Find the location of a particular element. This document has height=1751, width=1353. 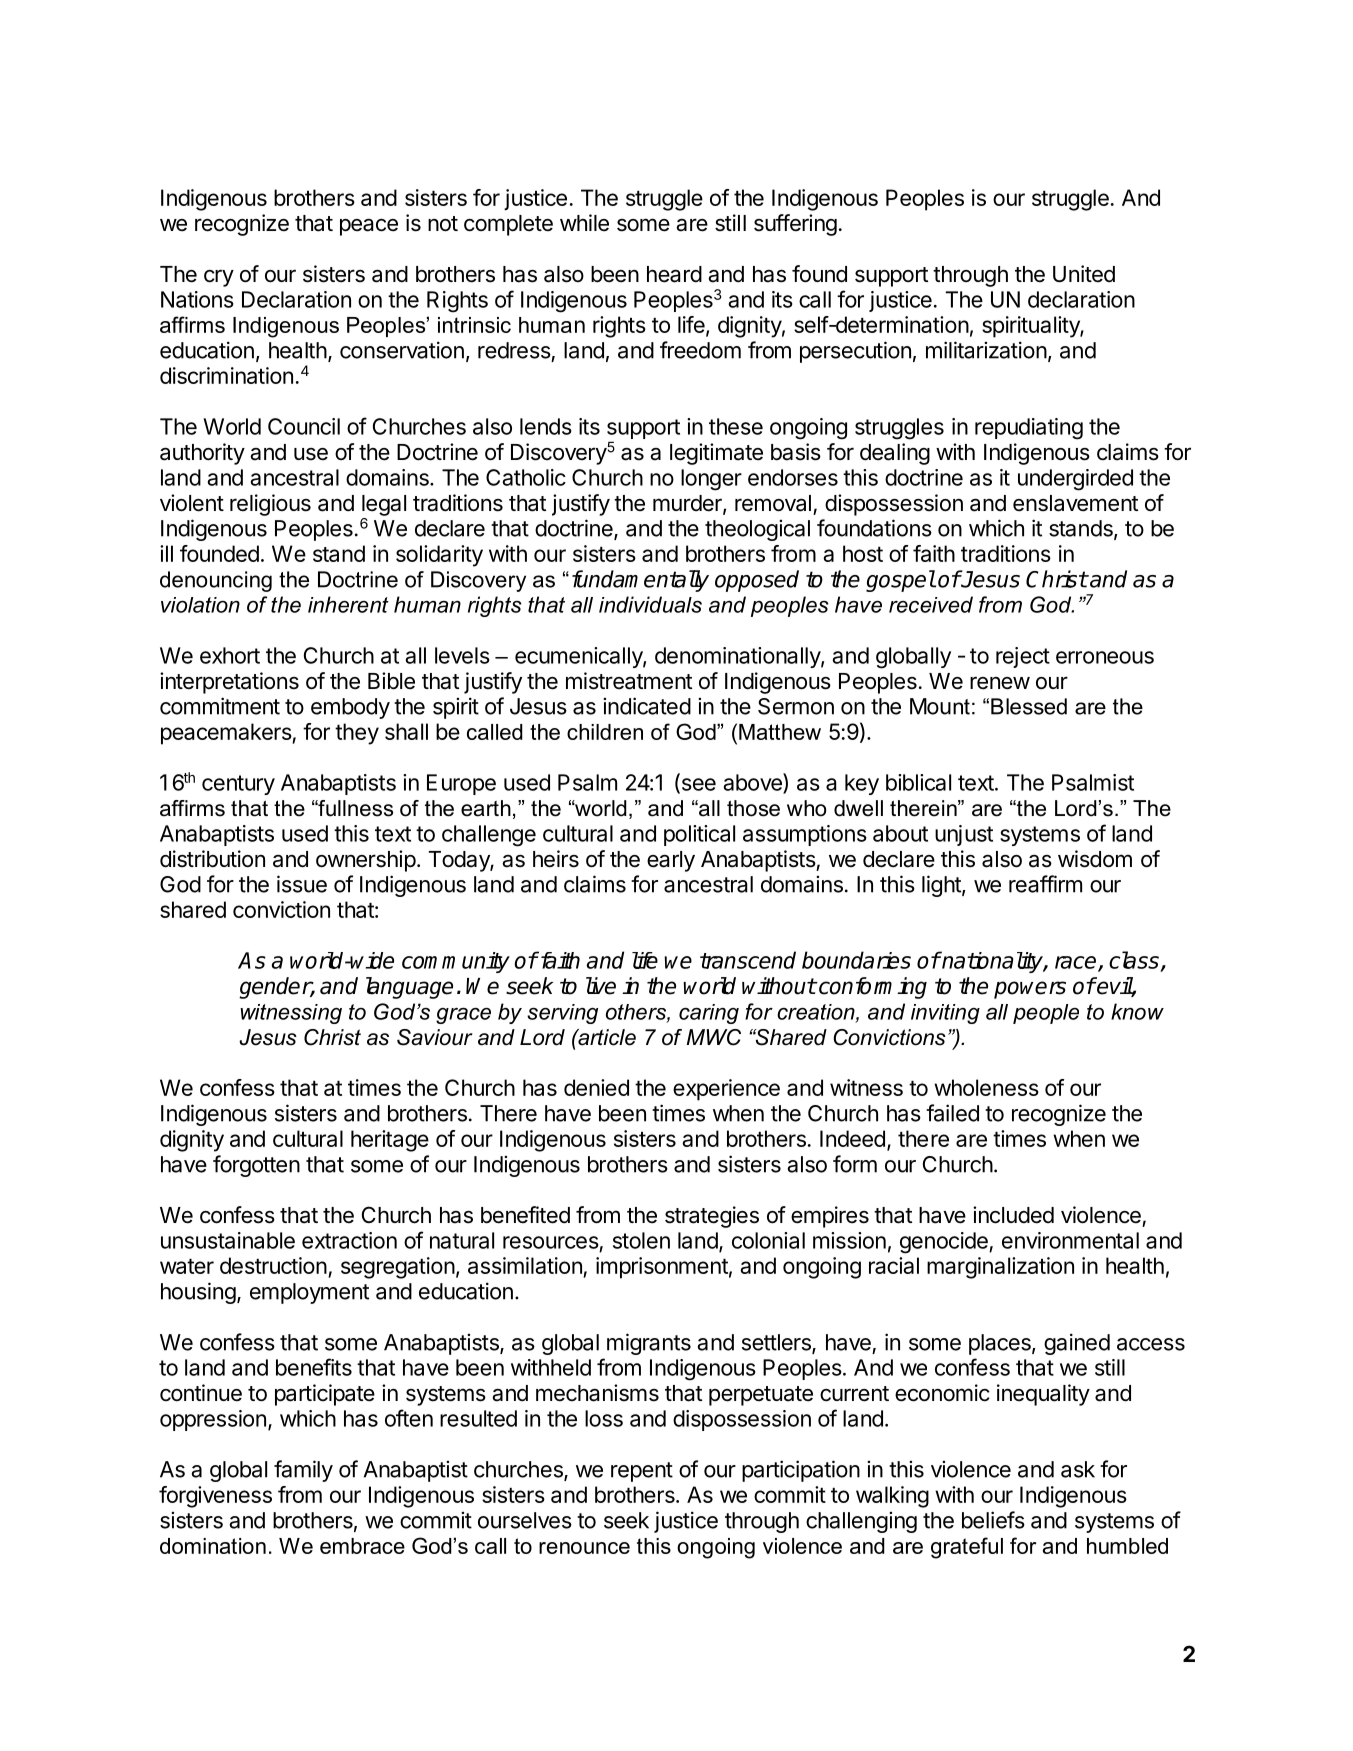

enslavement is located at coordinates (1075, 503).
